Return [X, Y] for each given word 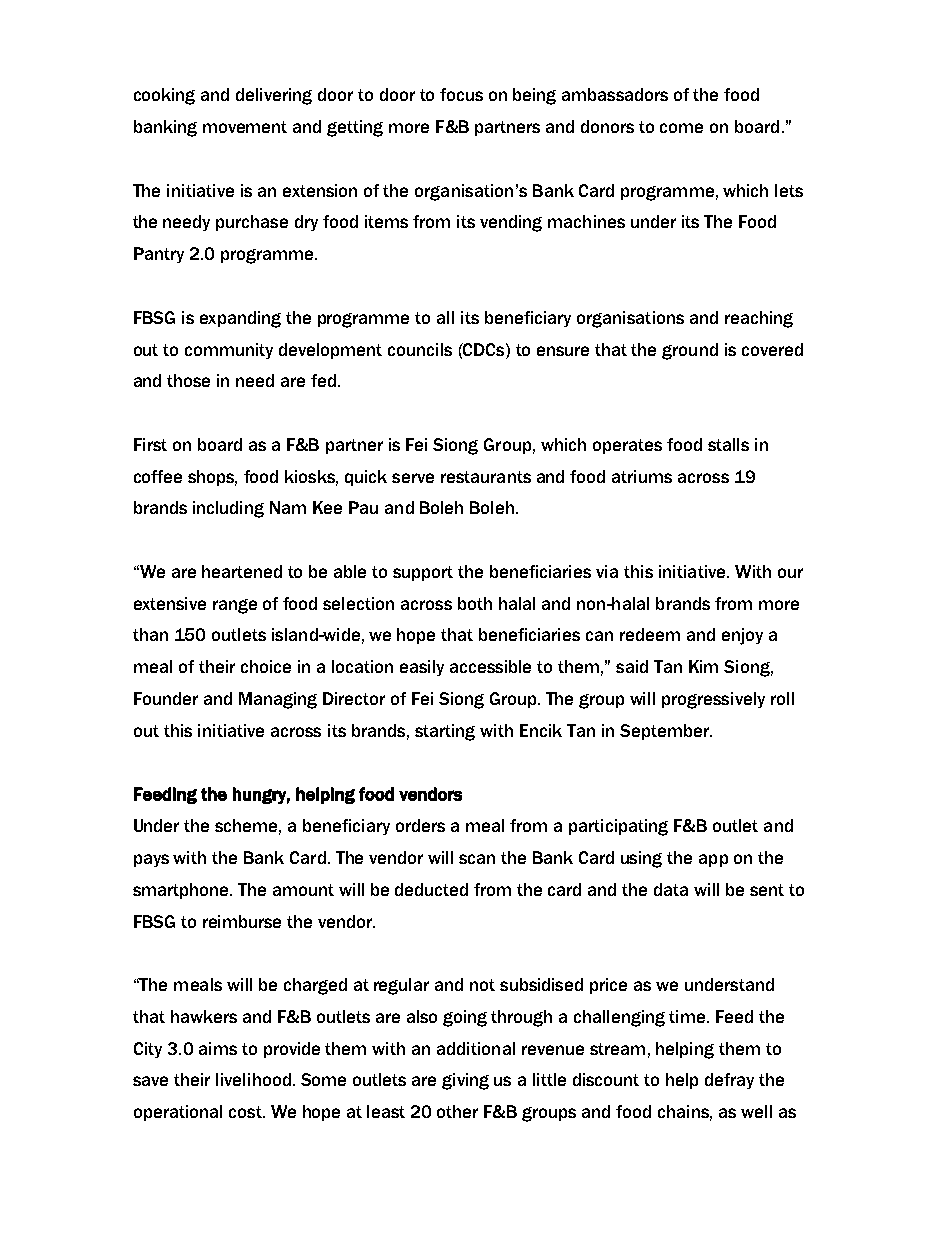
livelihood [253, 1079]
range [235, 606]
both [475, 603]
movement [245, 127]
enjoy [742, 636]
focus [461, 94]
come [681, 128]
